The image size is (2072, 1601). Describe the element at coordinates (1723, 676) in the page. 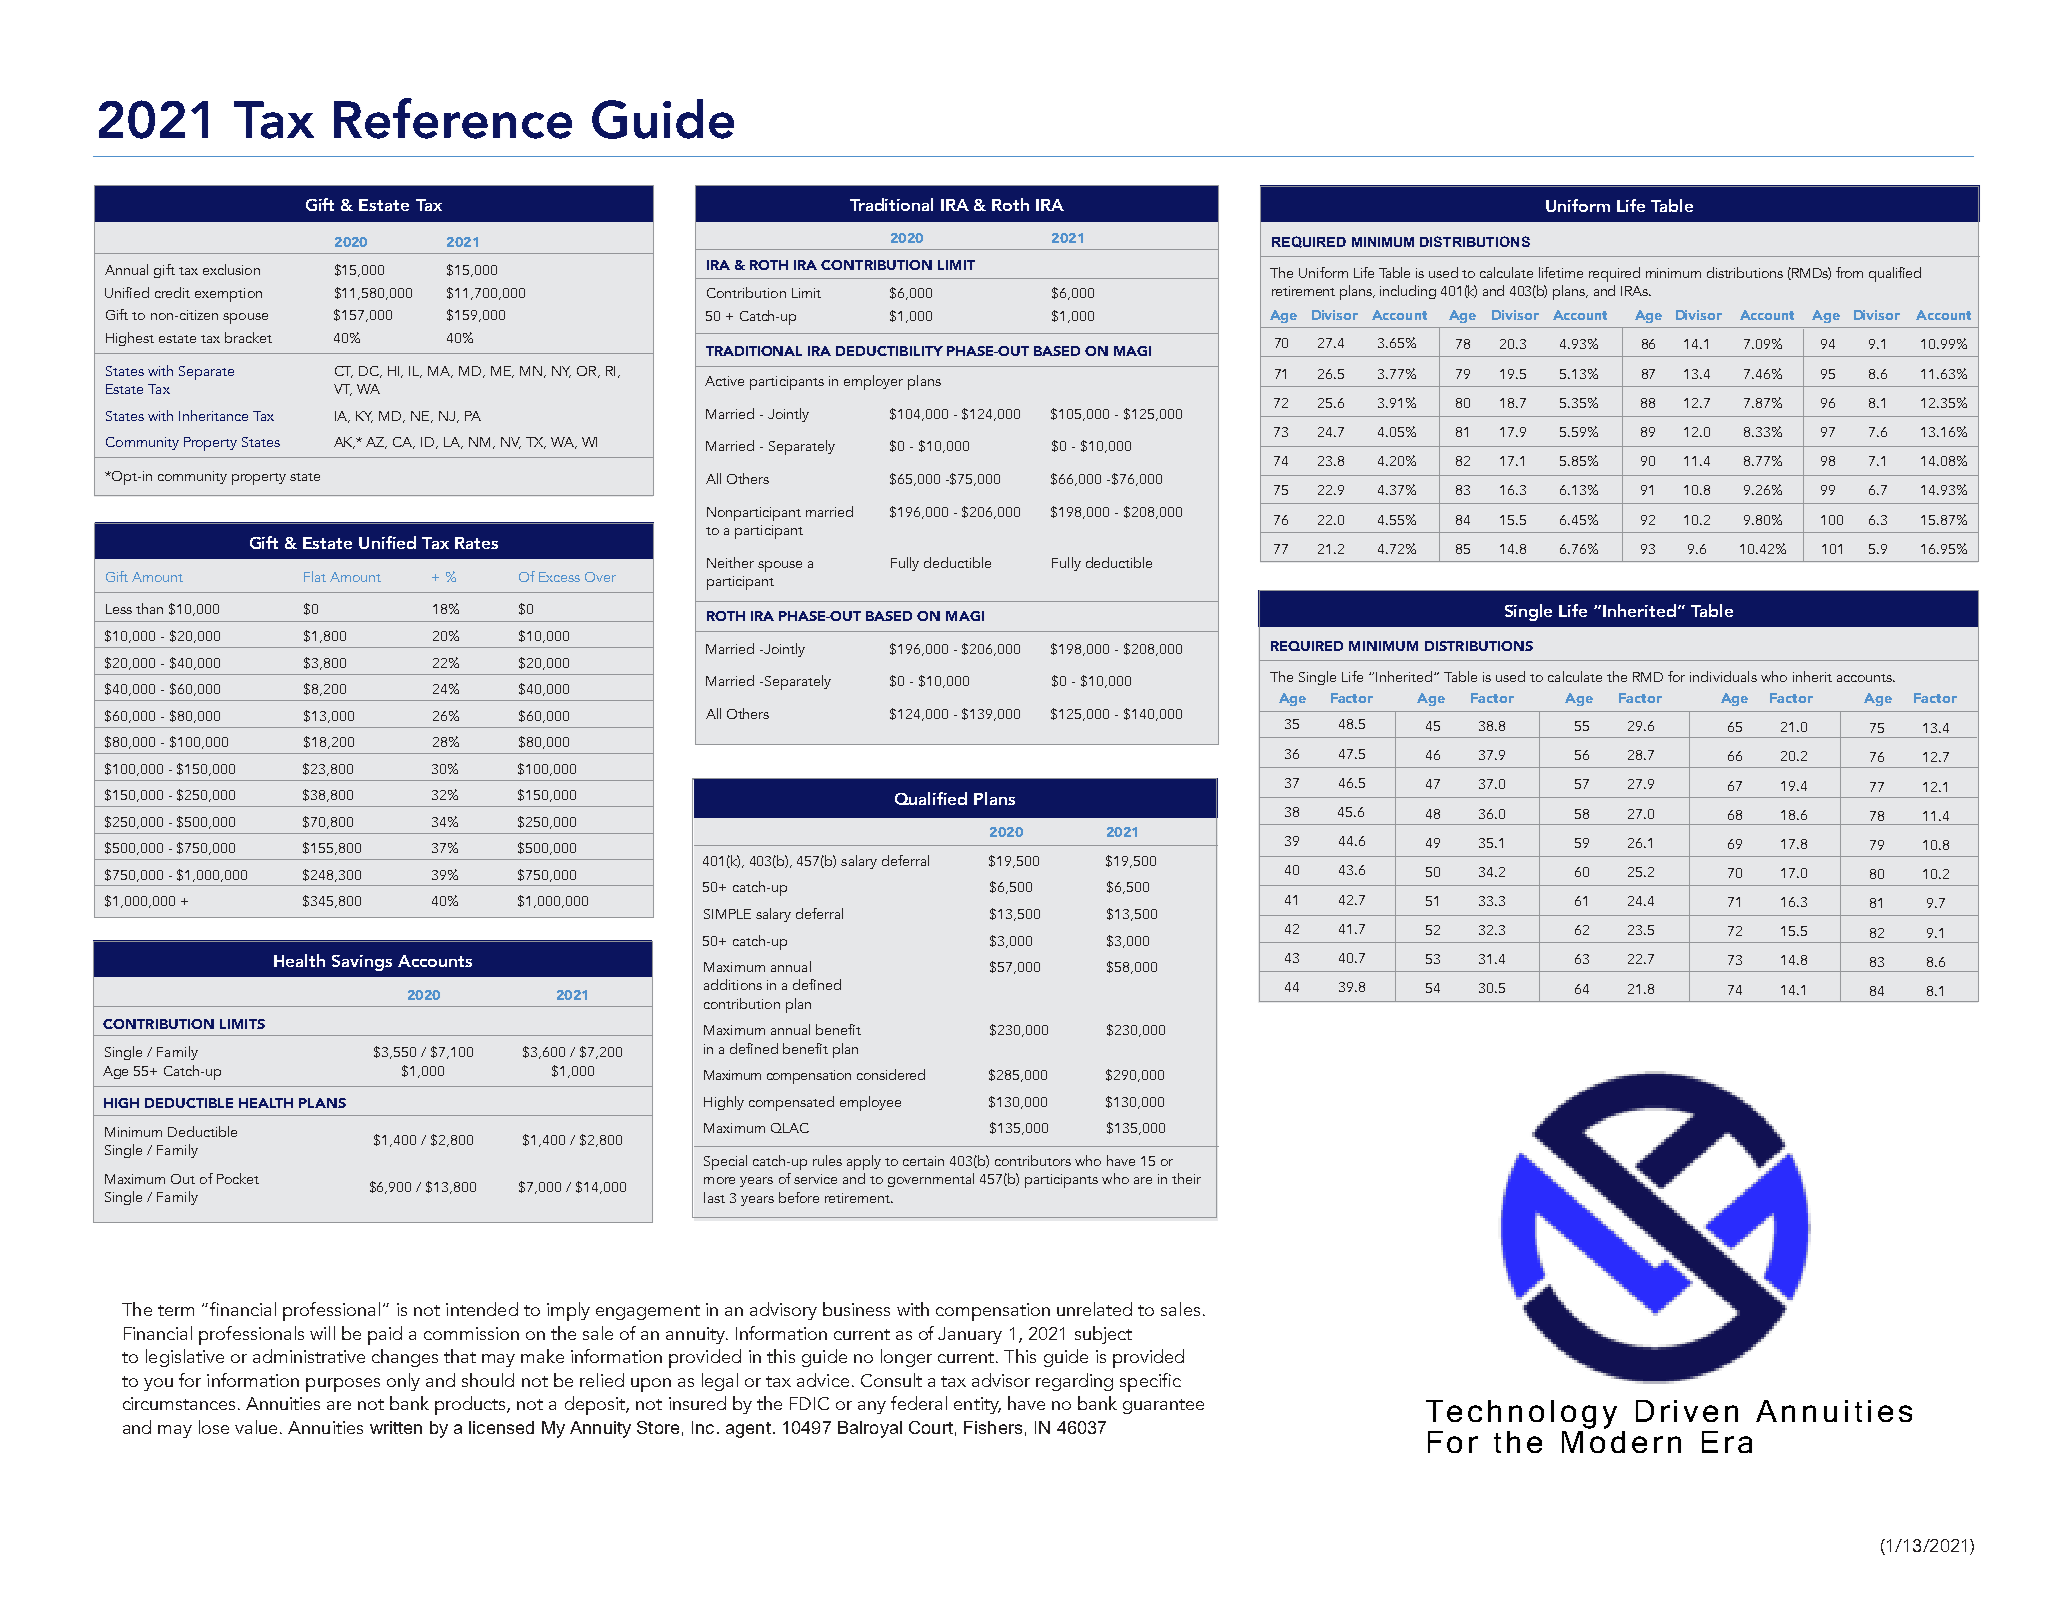

I see `individuals` at that location.
